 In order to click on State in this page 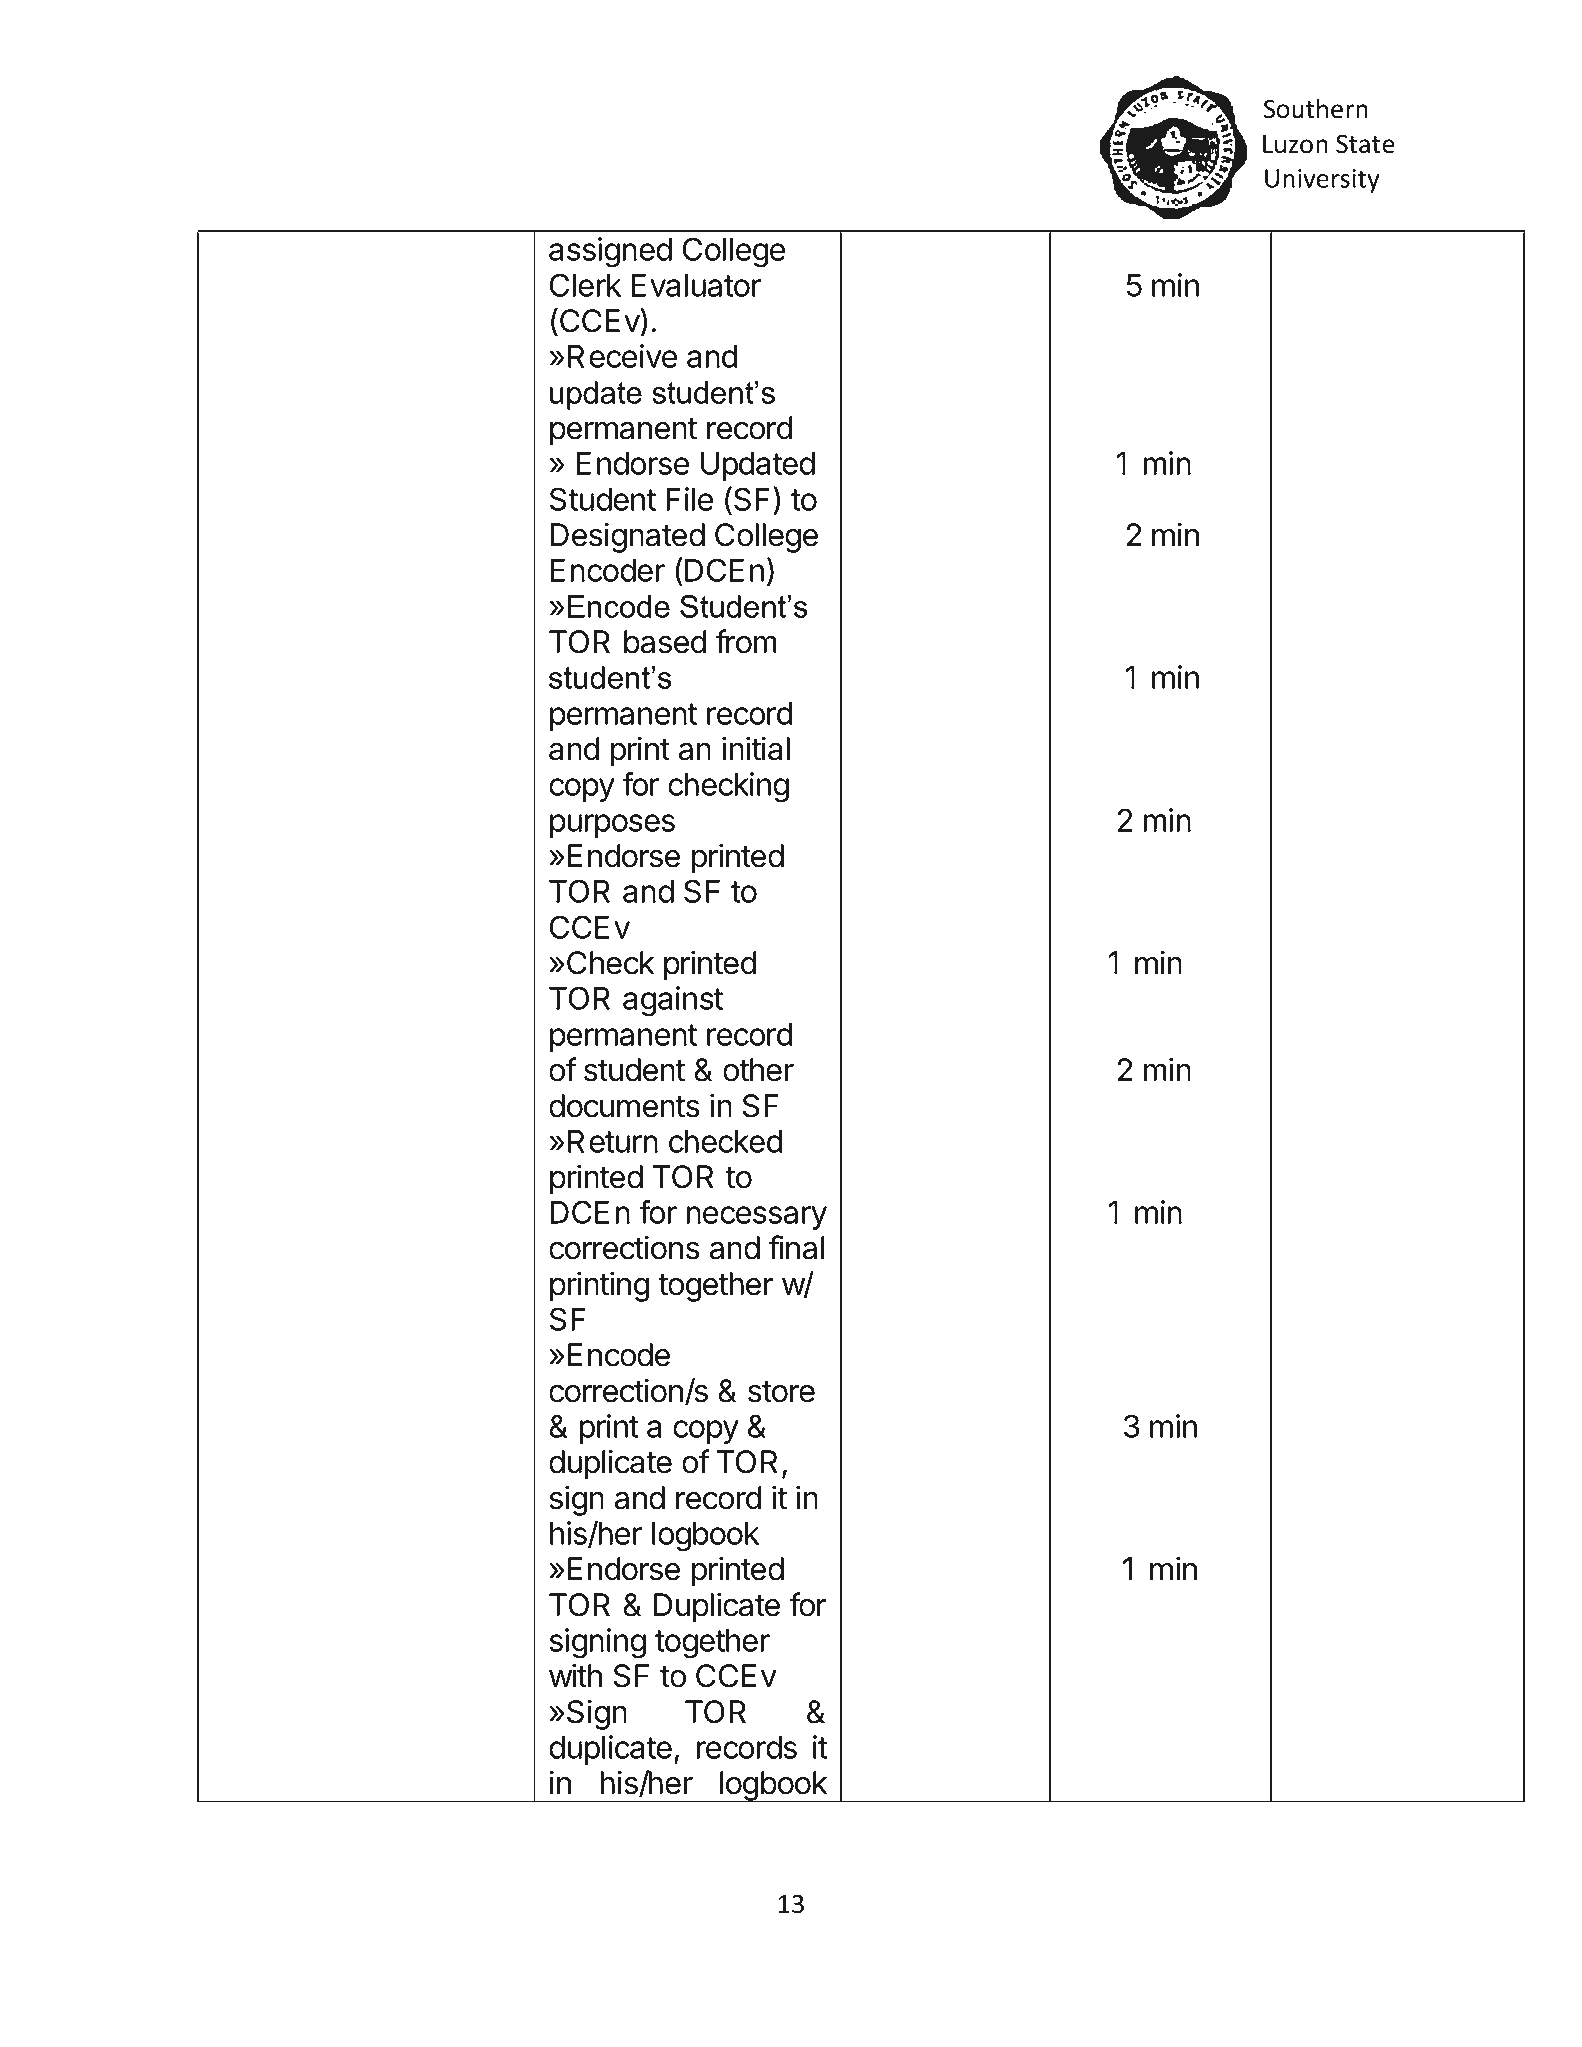, I will do `click(1365, 144)`.
